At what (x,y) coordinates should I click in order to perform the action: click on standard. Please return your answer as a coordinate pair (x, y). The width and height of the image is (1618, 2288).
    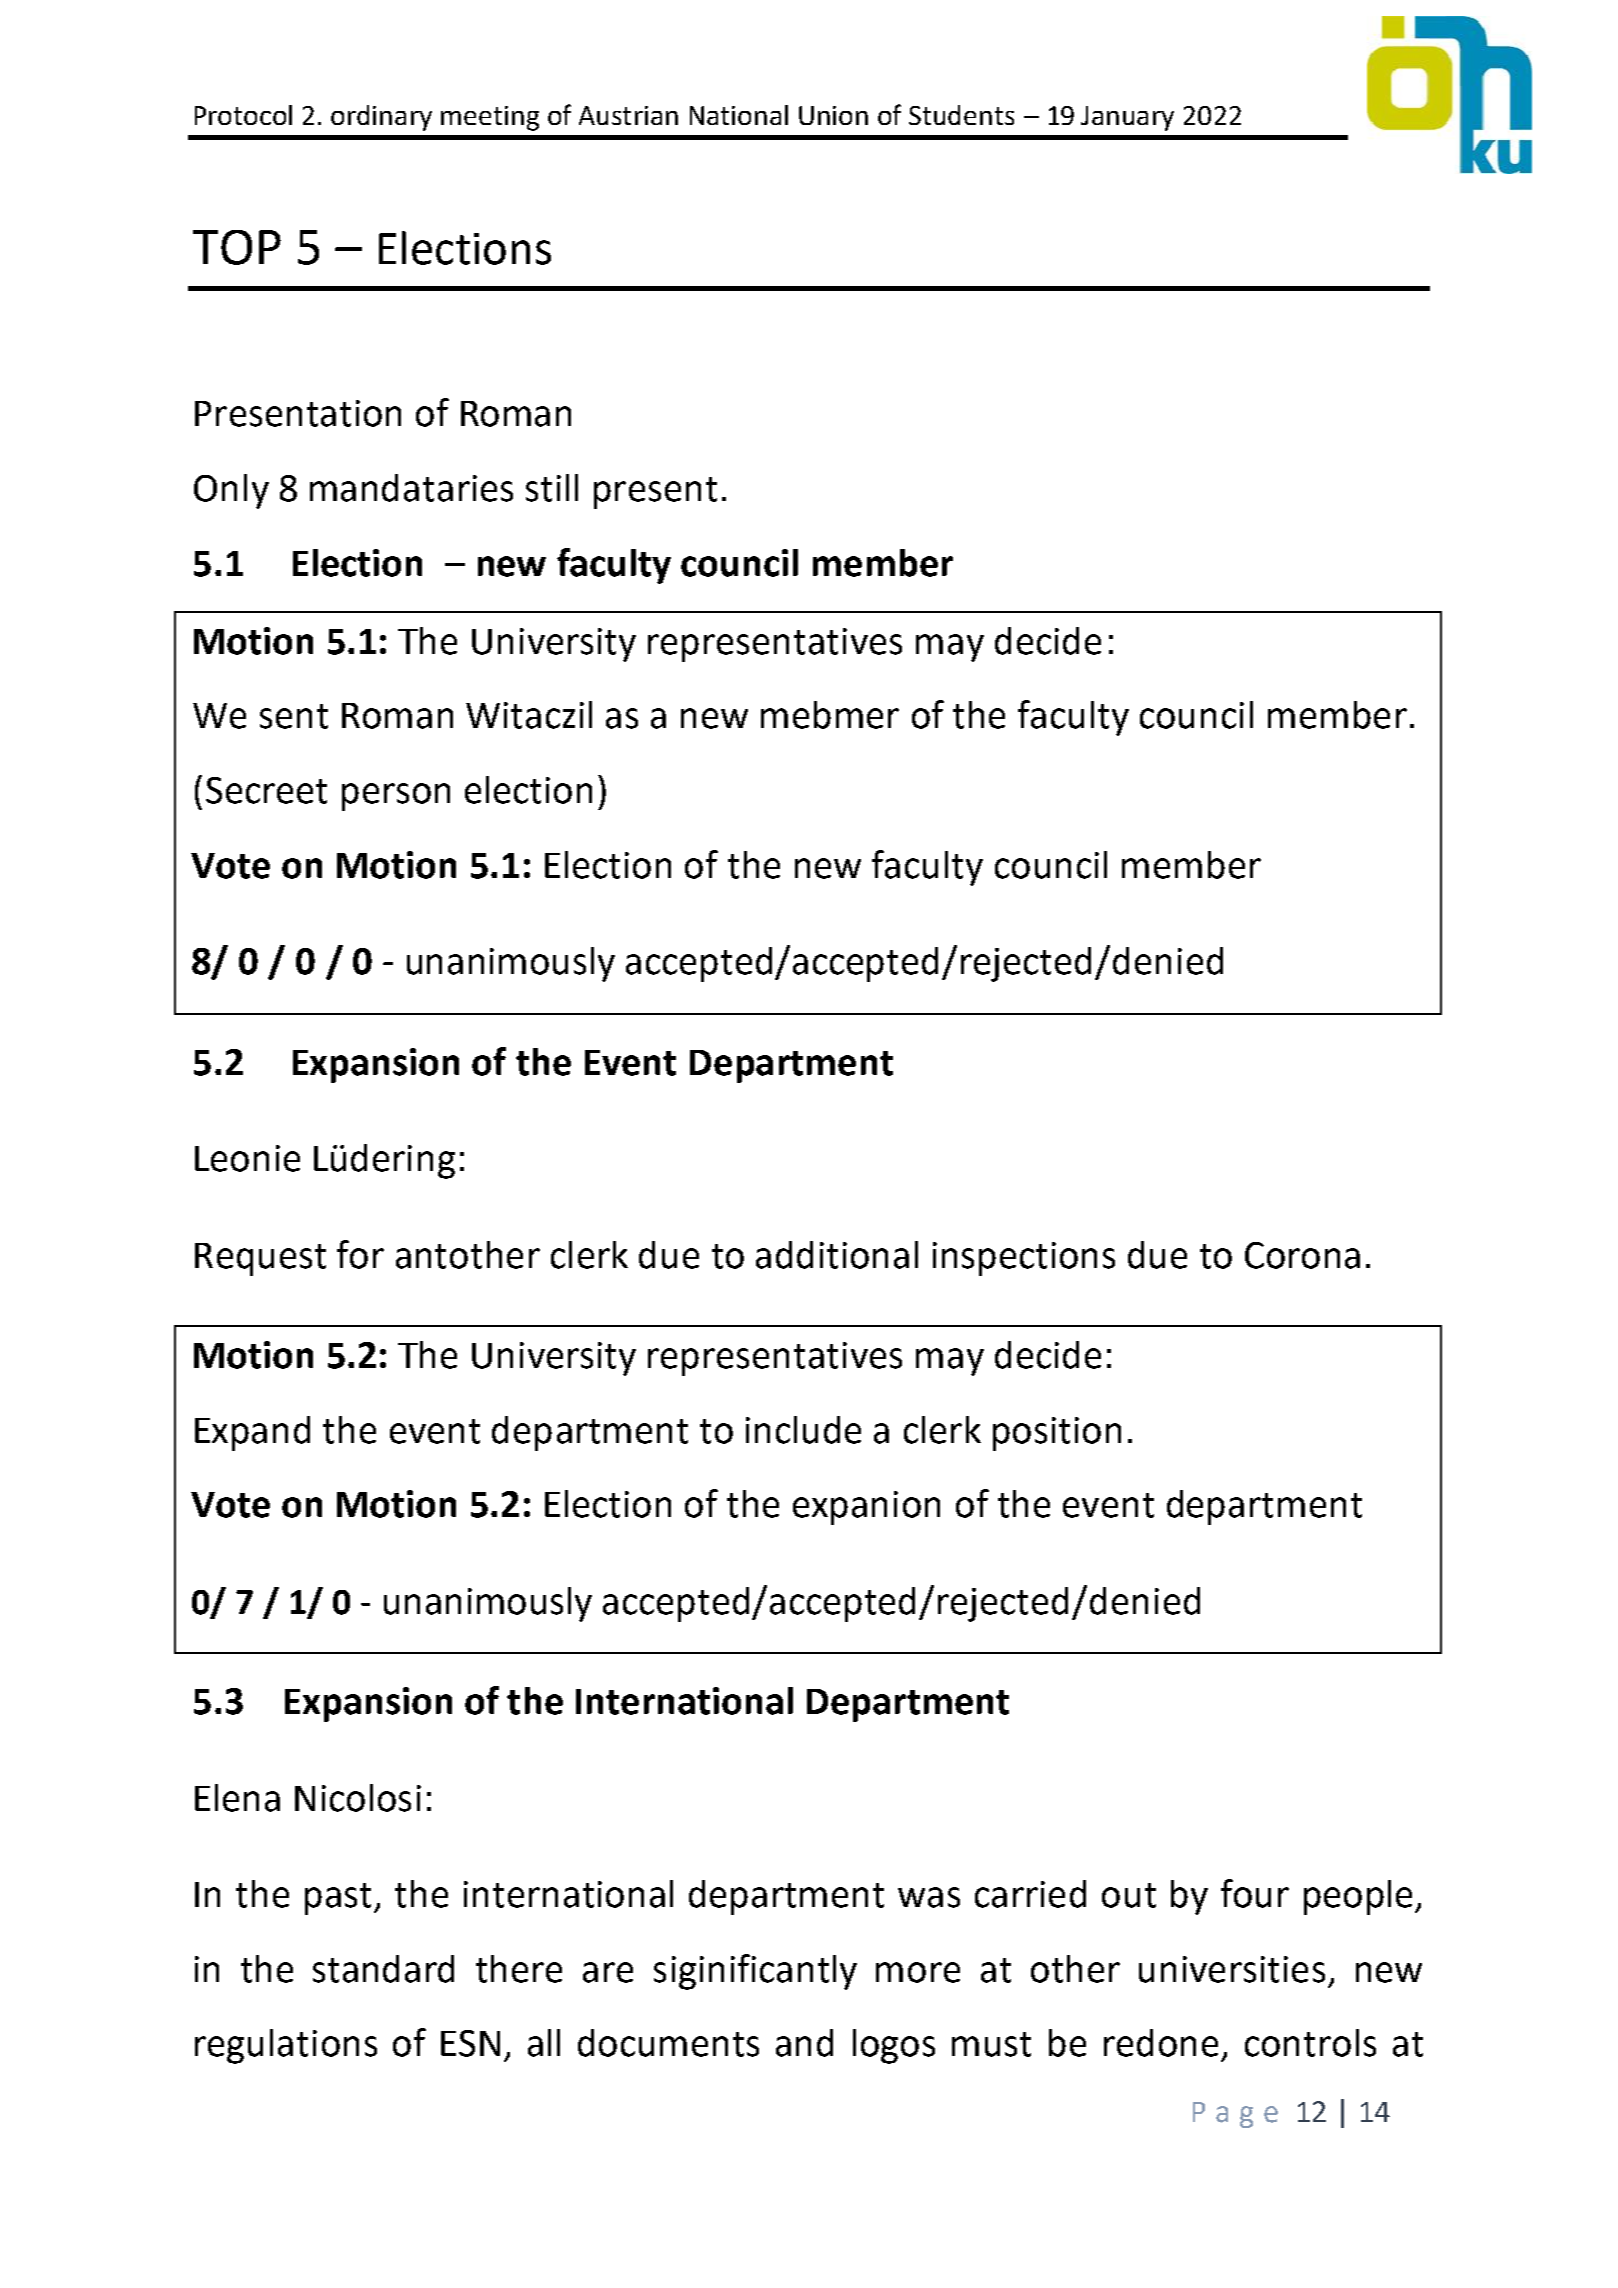
    Looking at the image, I should click on (383, 1969).
